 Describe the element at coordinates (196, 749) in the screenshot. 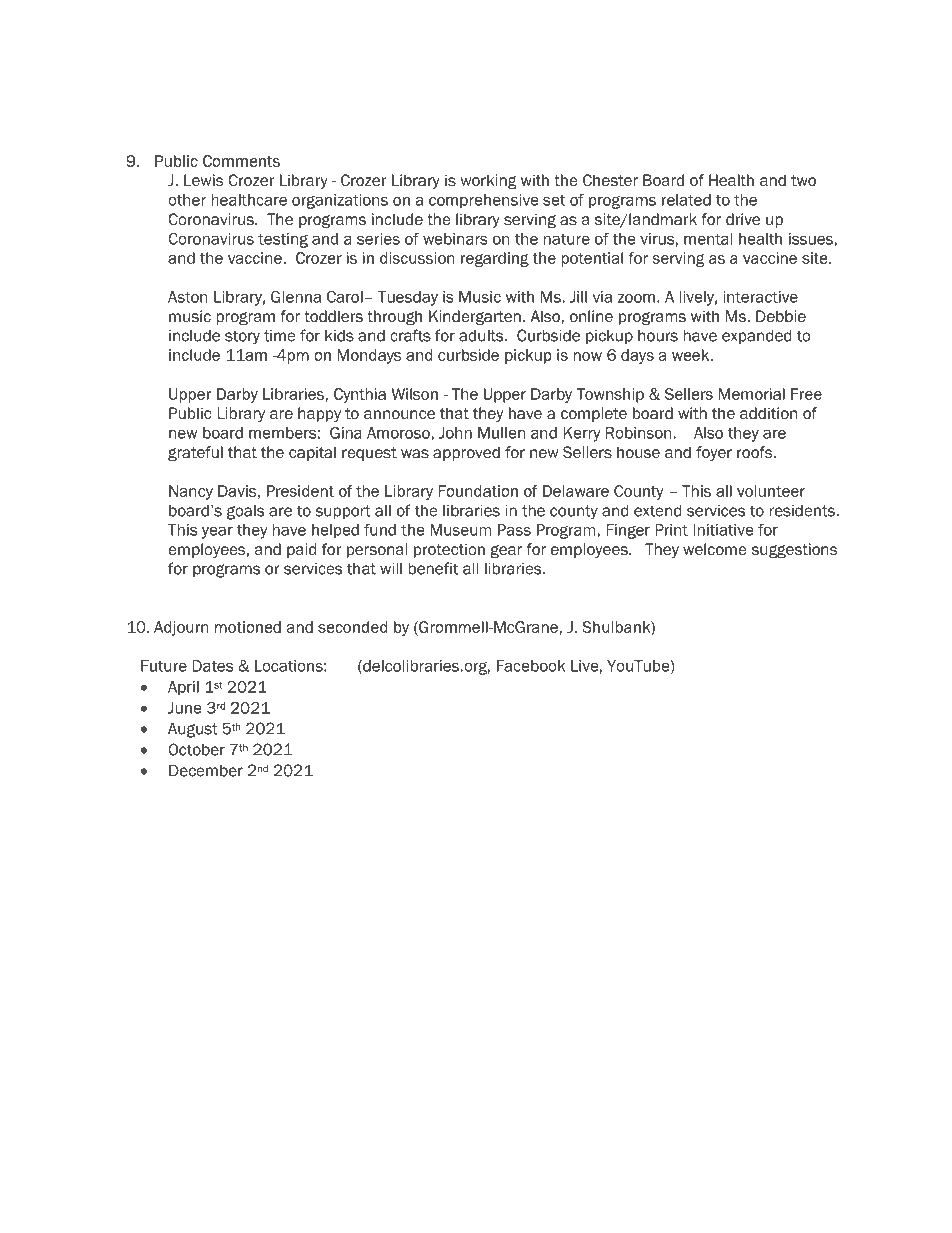

I see `October` at that location.
